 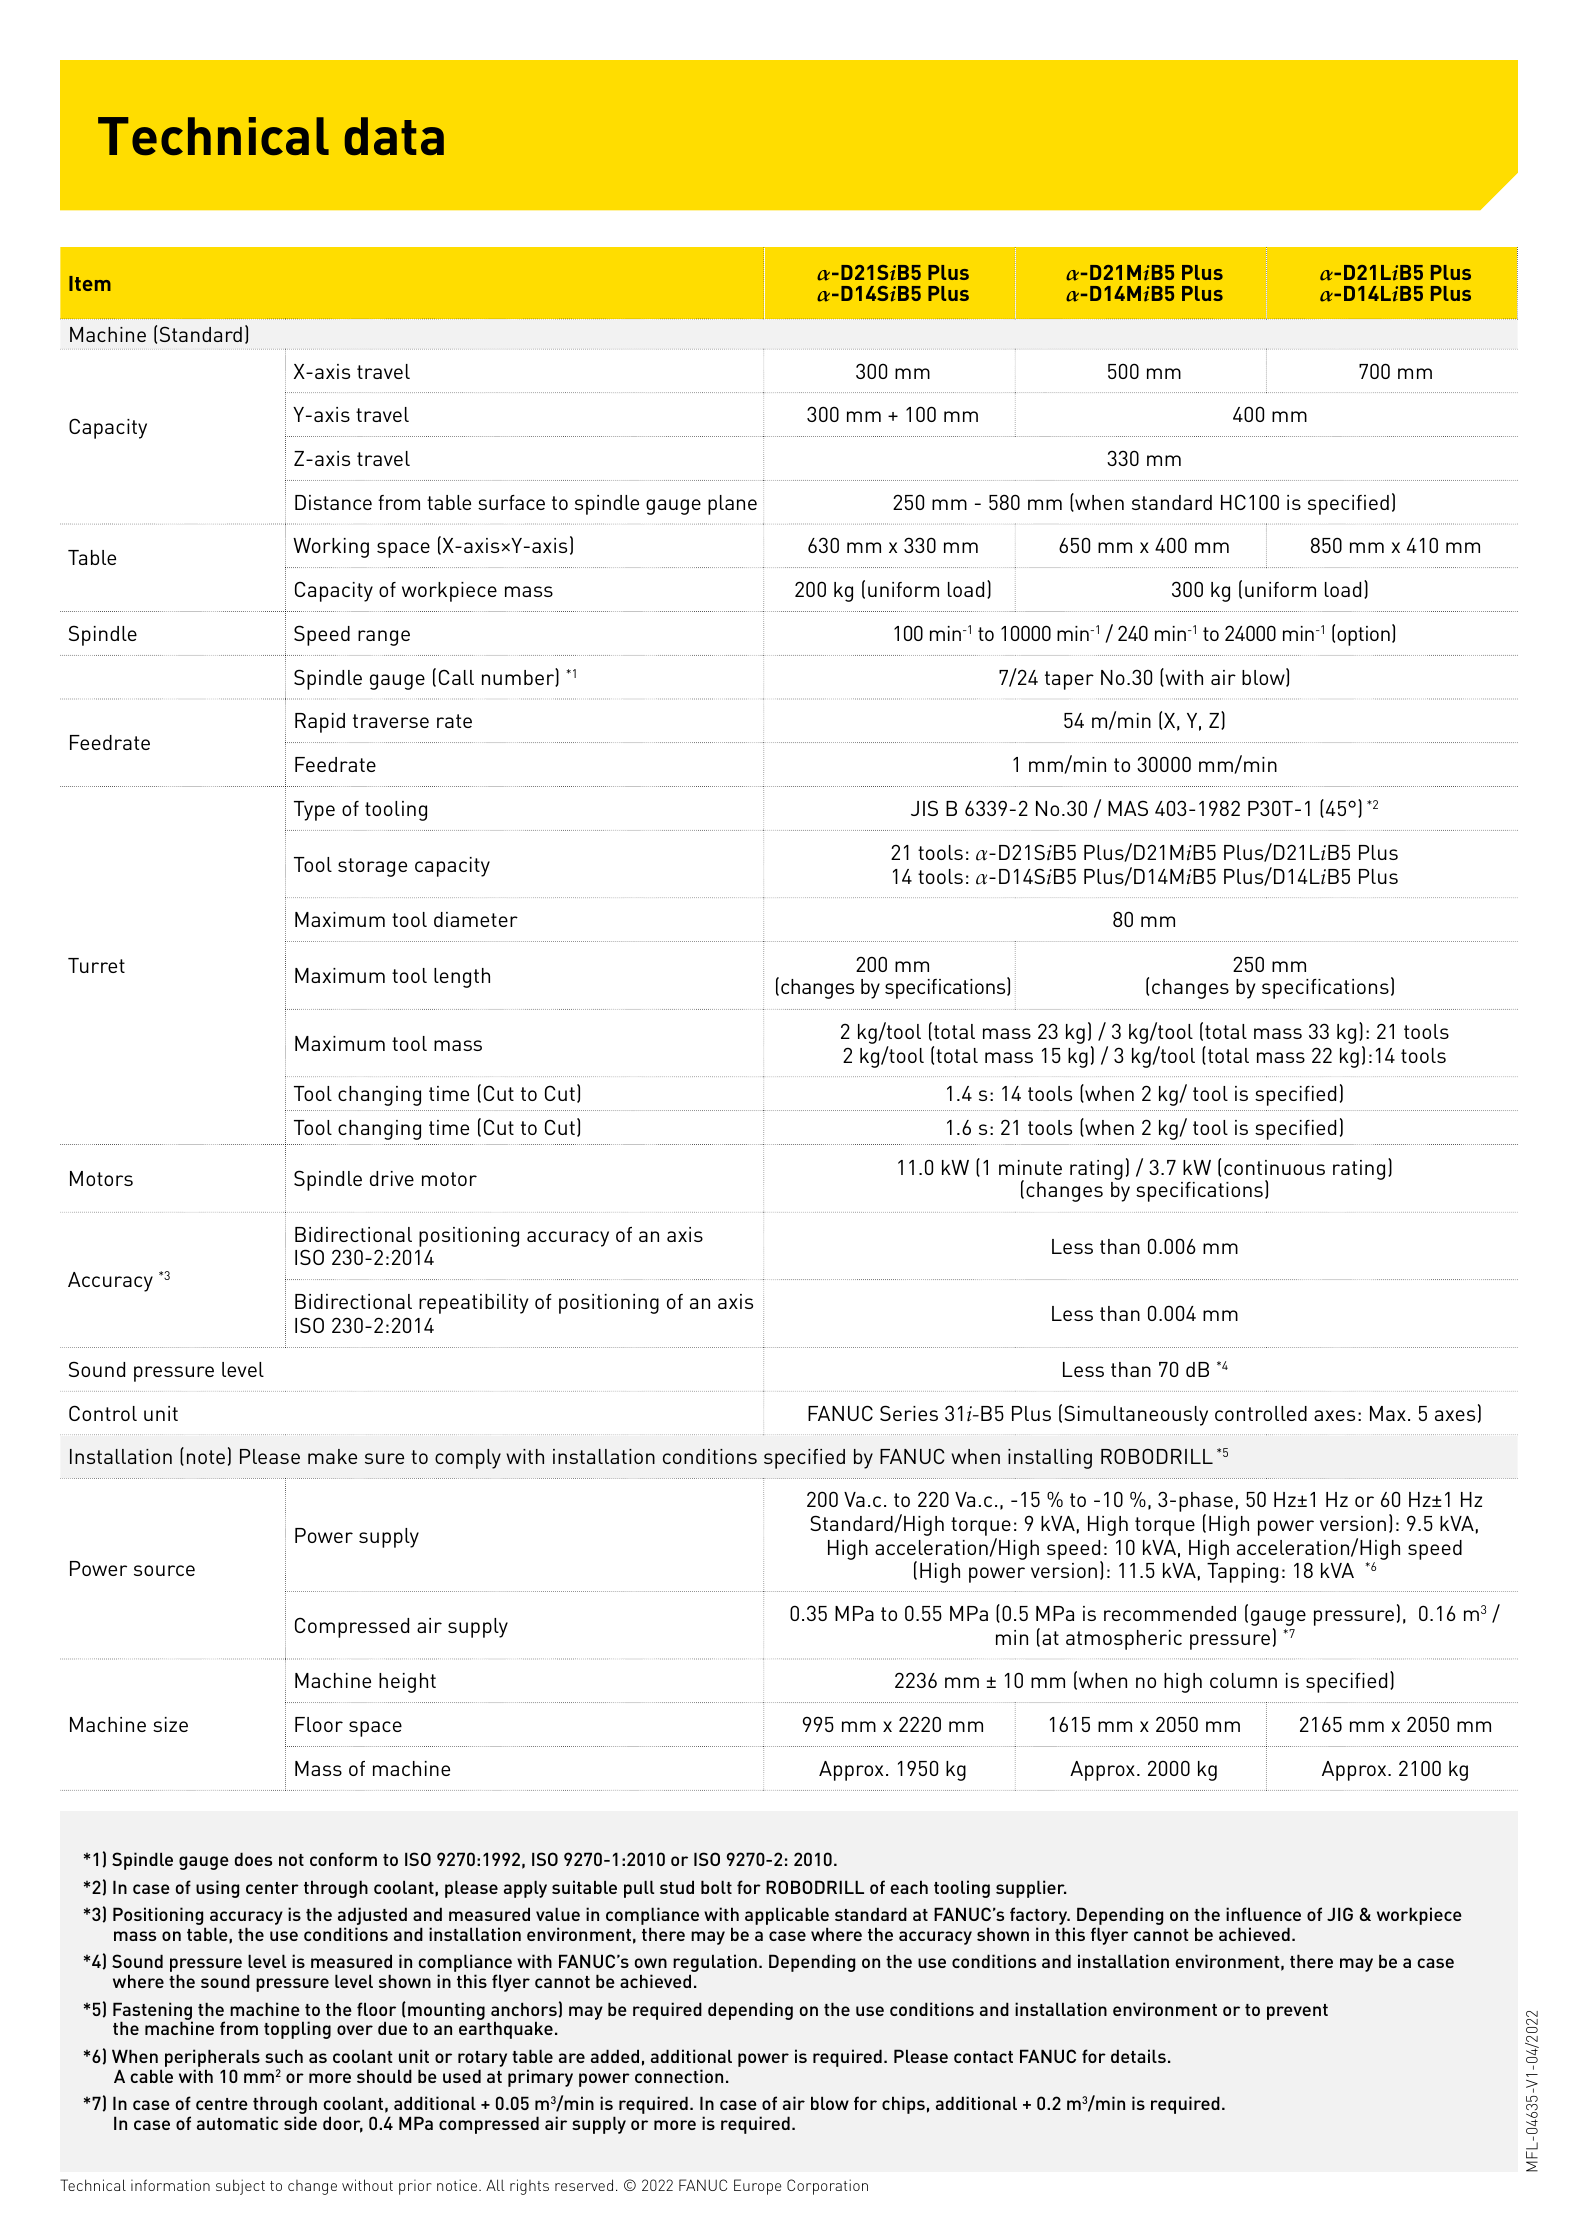 What do you see at coordinates (1138, 2056) in the screenshot?
I see `details` at bounding box center [1138, 2056].
